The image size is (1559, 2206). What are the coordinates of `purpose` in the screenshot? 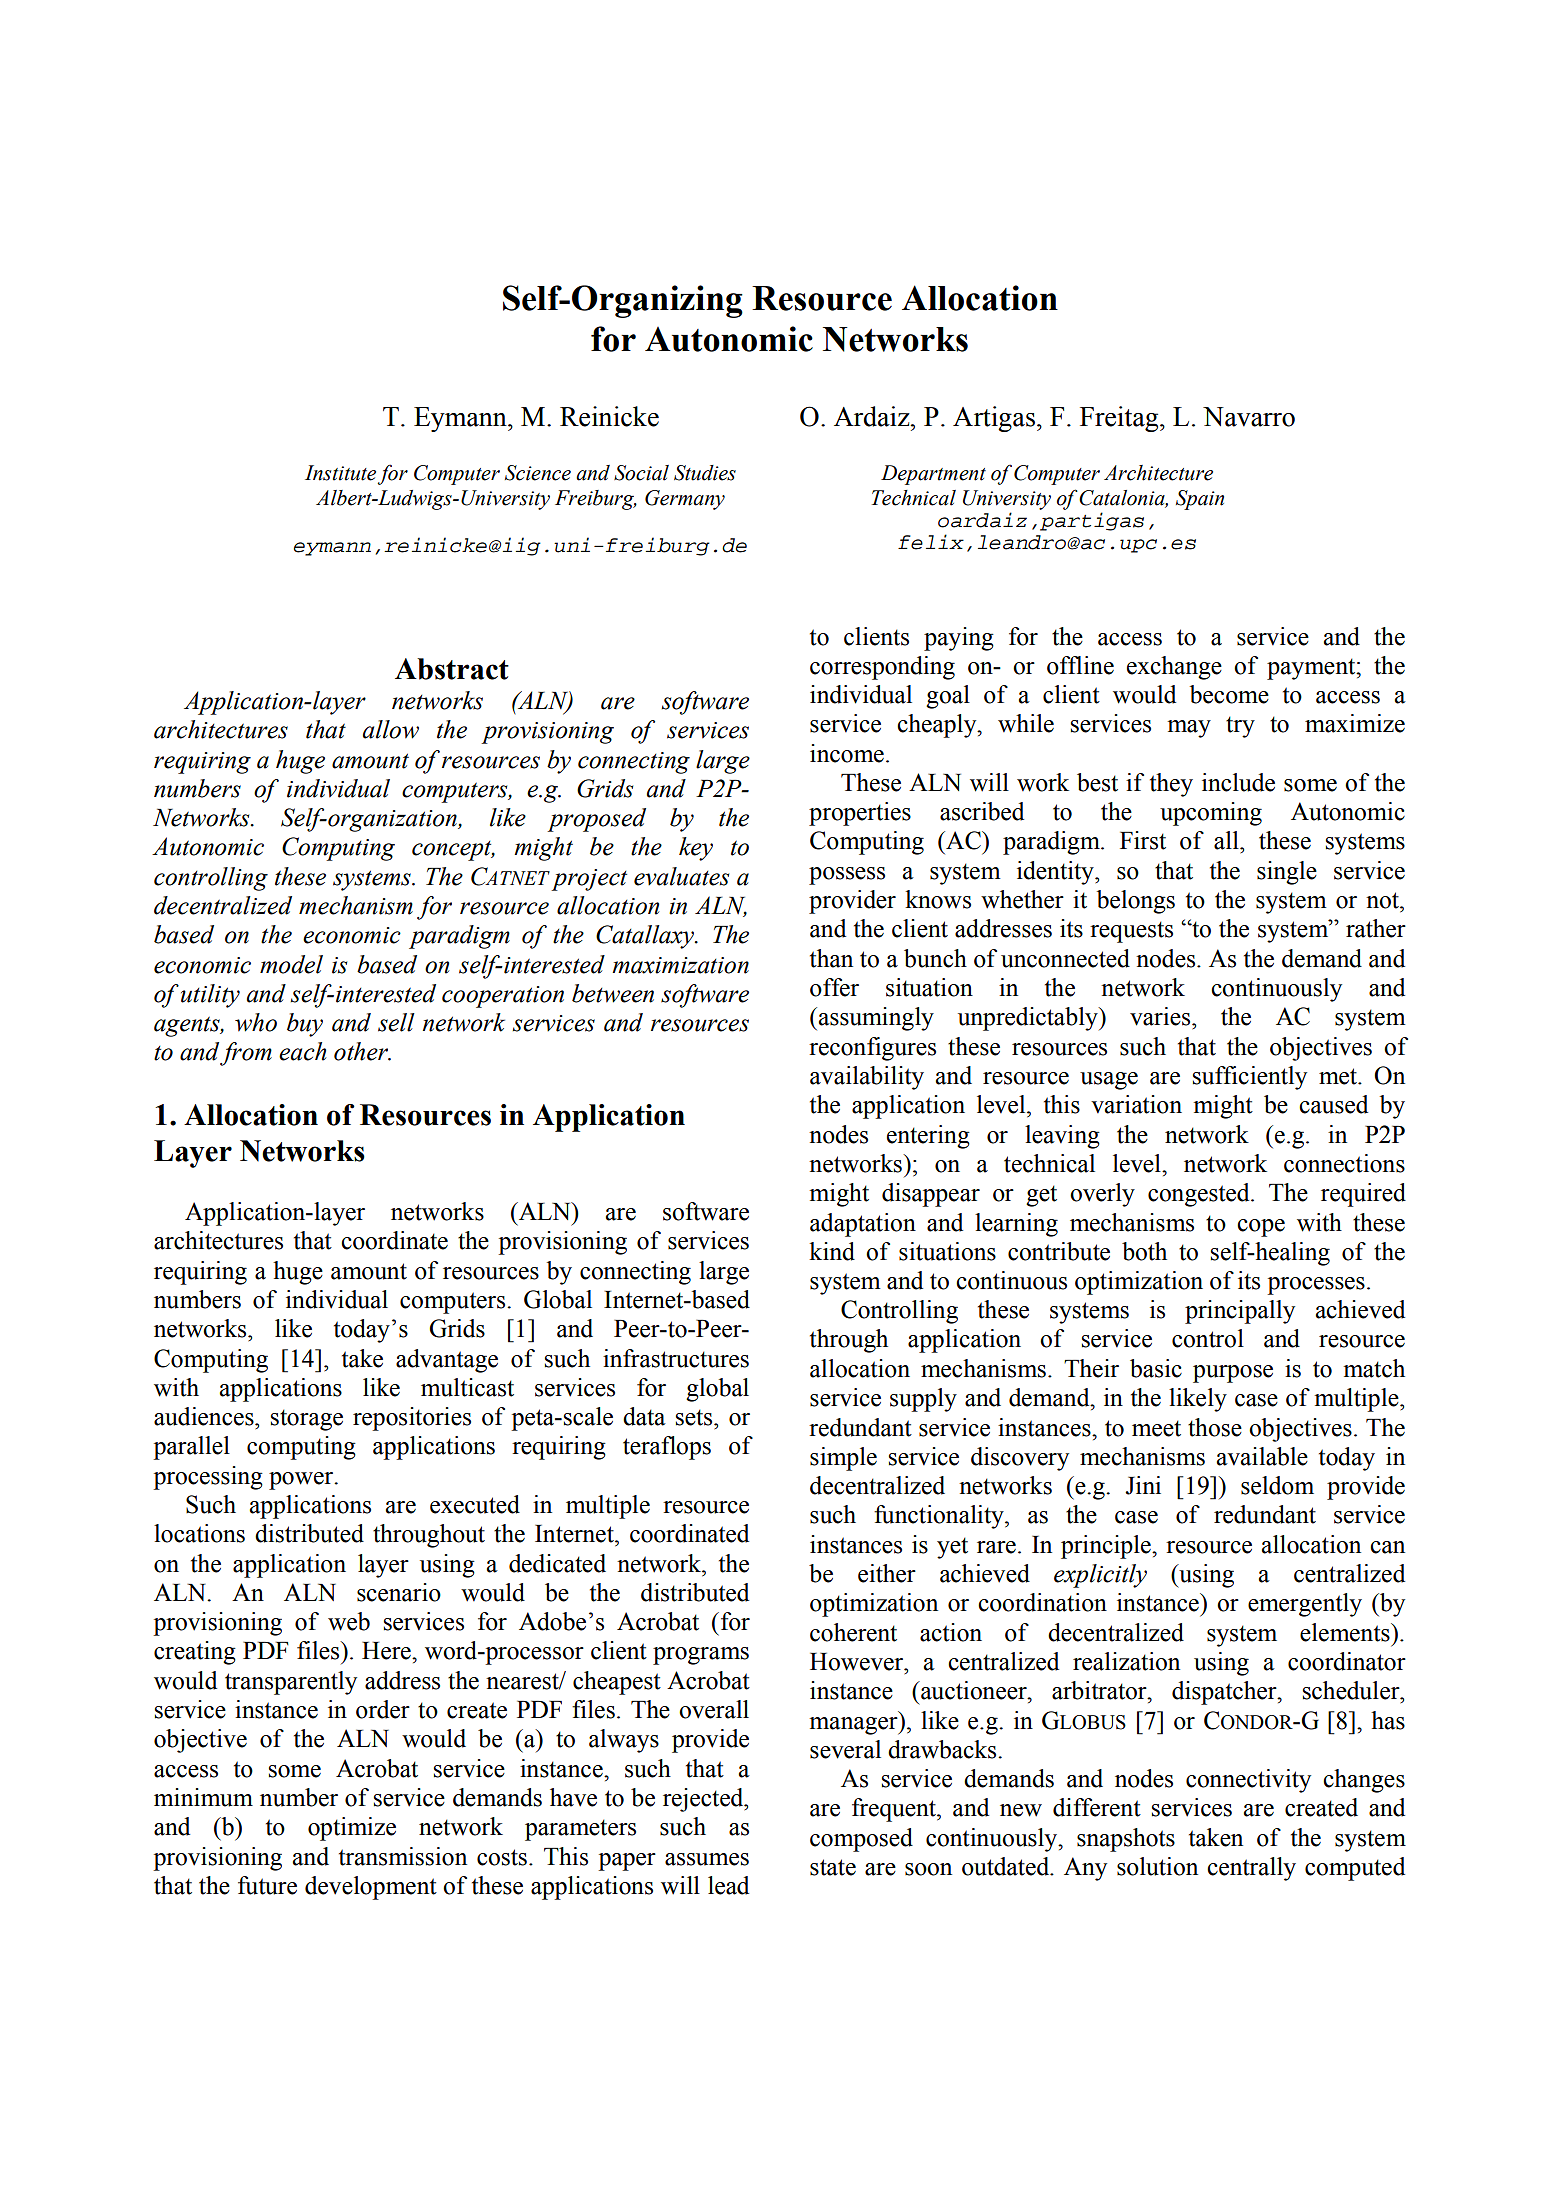 It's located at (1233, 1374).
